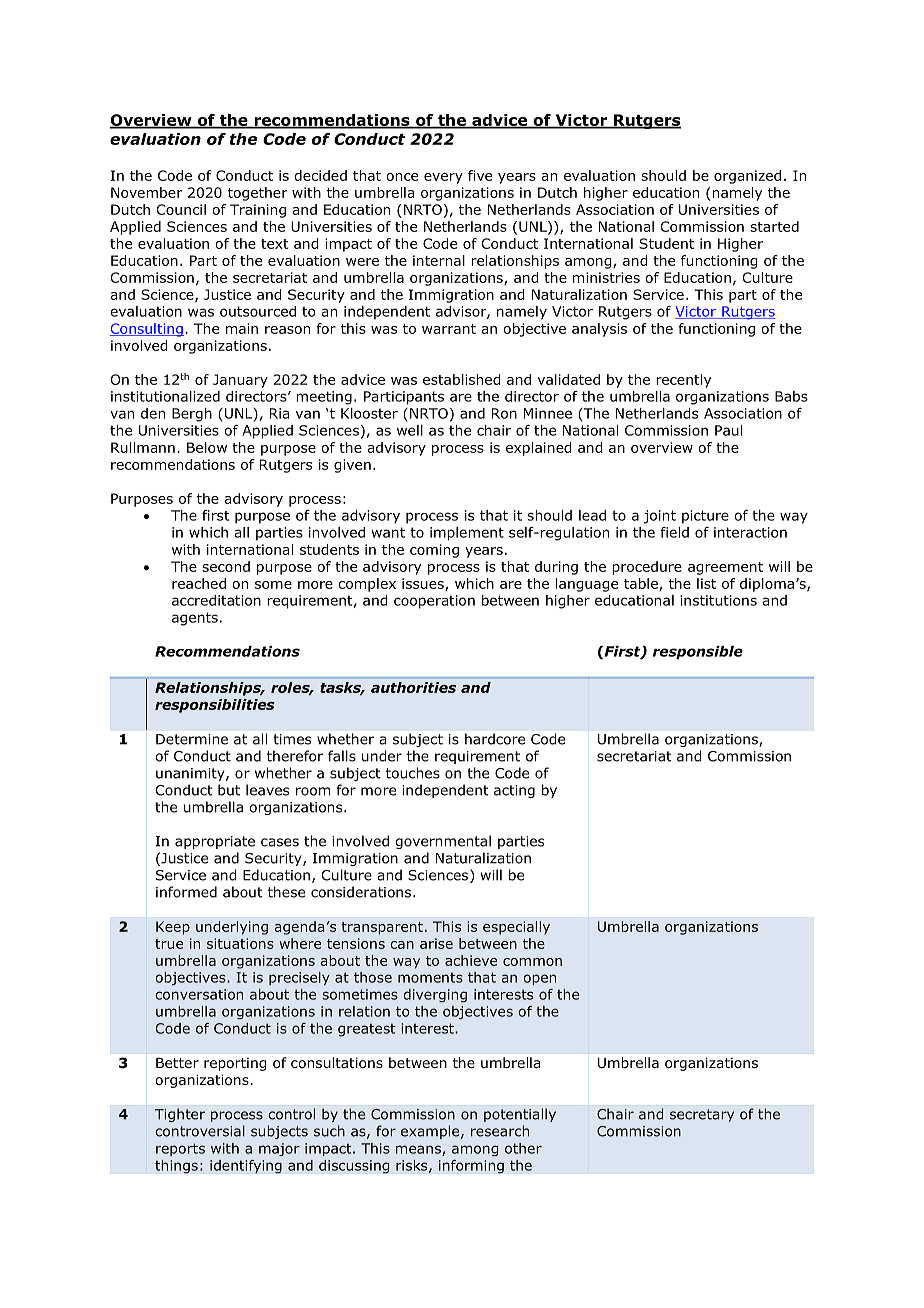  What do you see at coordinates (728, 430) in the screenshot?
I see `Paul` at bounding box center [728, 430].
